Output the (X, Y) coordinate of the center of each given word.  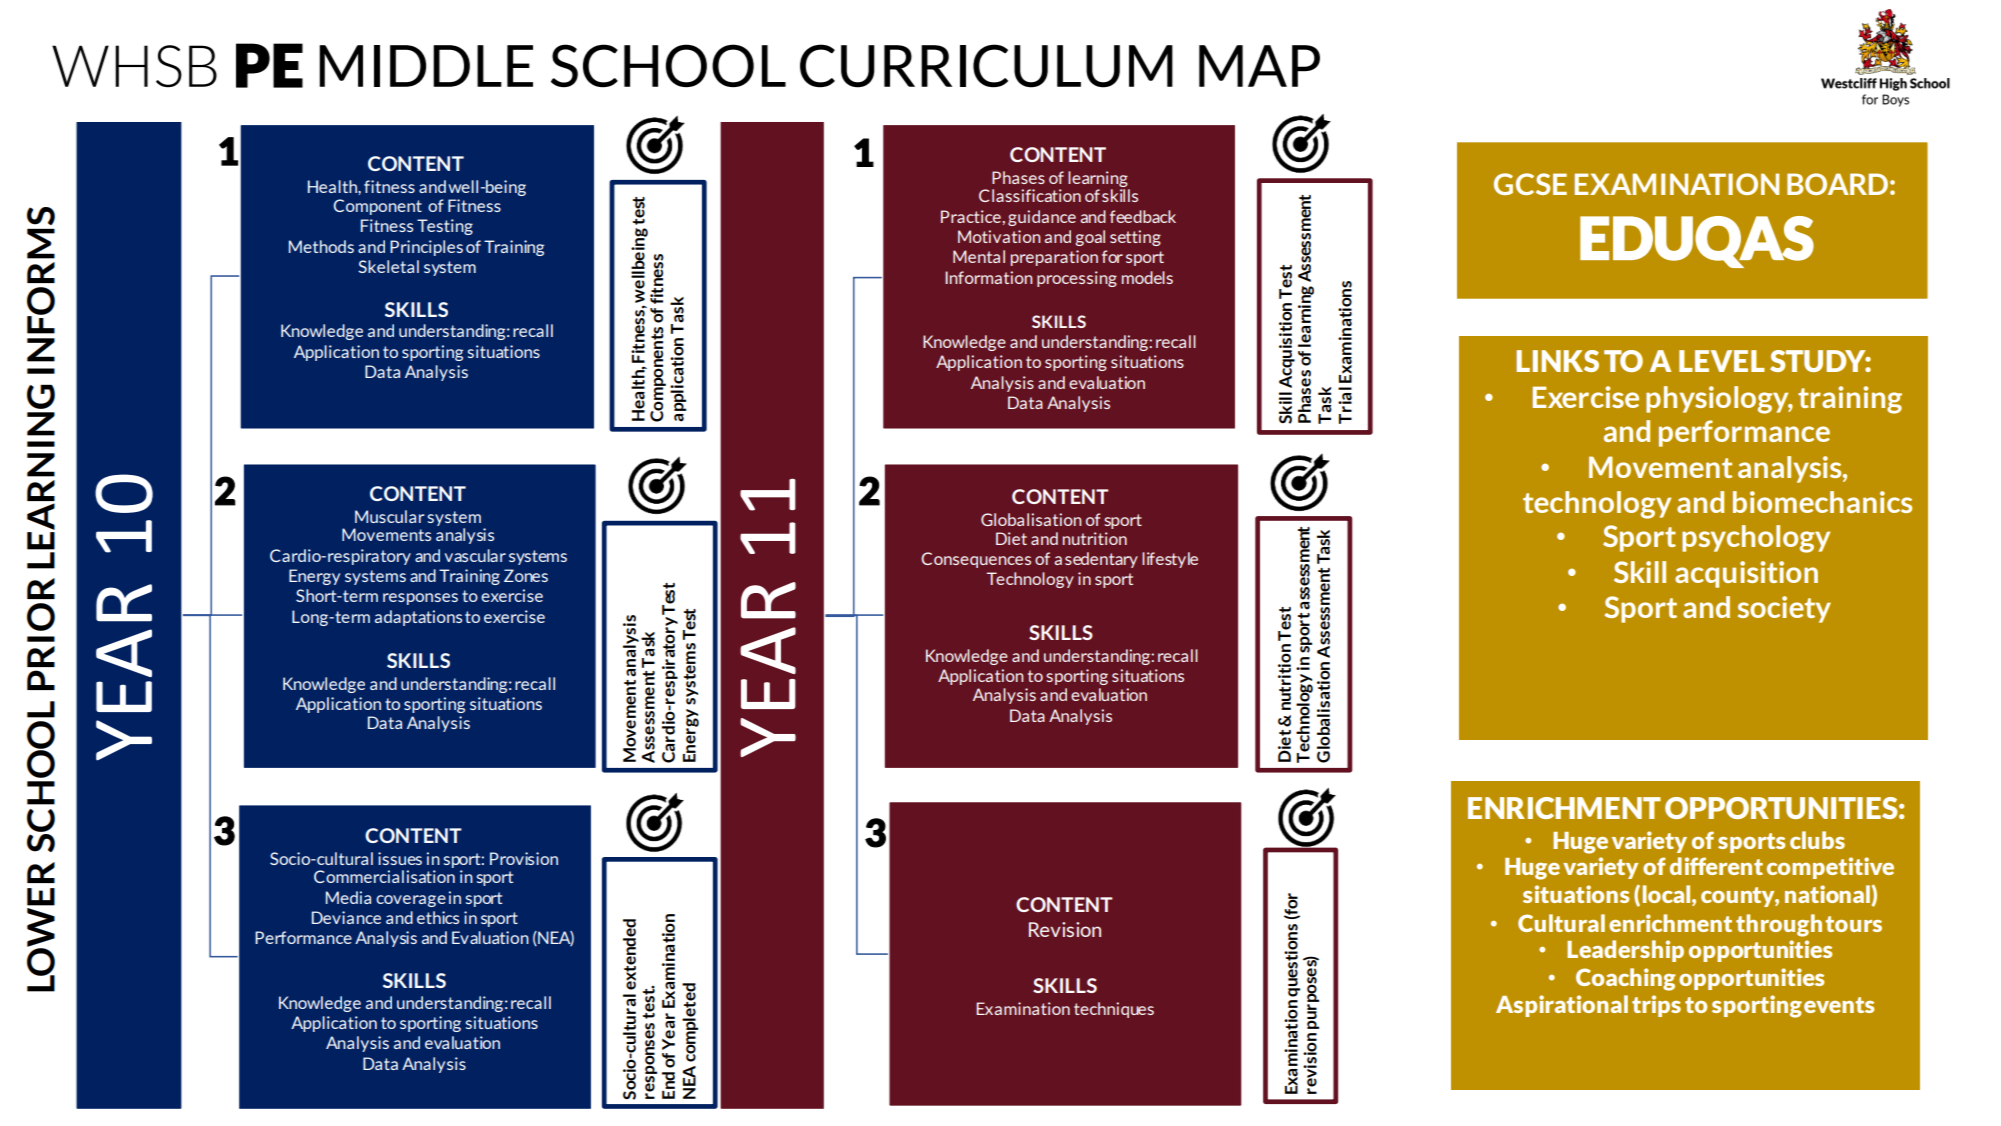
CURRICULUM (986, 66)
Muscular (389, 516)
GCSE (1530, 184)
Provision (524, 858)
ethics (438, 917)
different (1716, 866)
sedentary (1101, 560)
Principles (426, 248)
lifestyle (1170, 560)
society (1784, 609)
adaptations (418, 618)
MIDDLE (426, 66)
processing (1077, 279)
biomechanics (1822, 502)
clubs (1817, 840)
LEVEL (1722, 361)
